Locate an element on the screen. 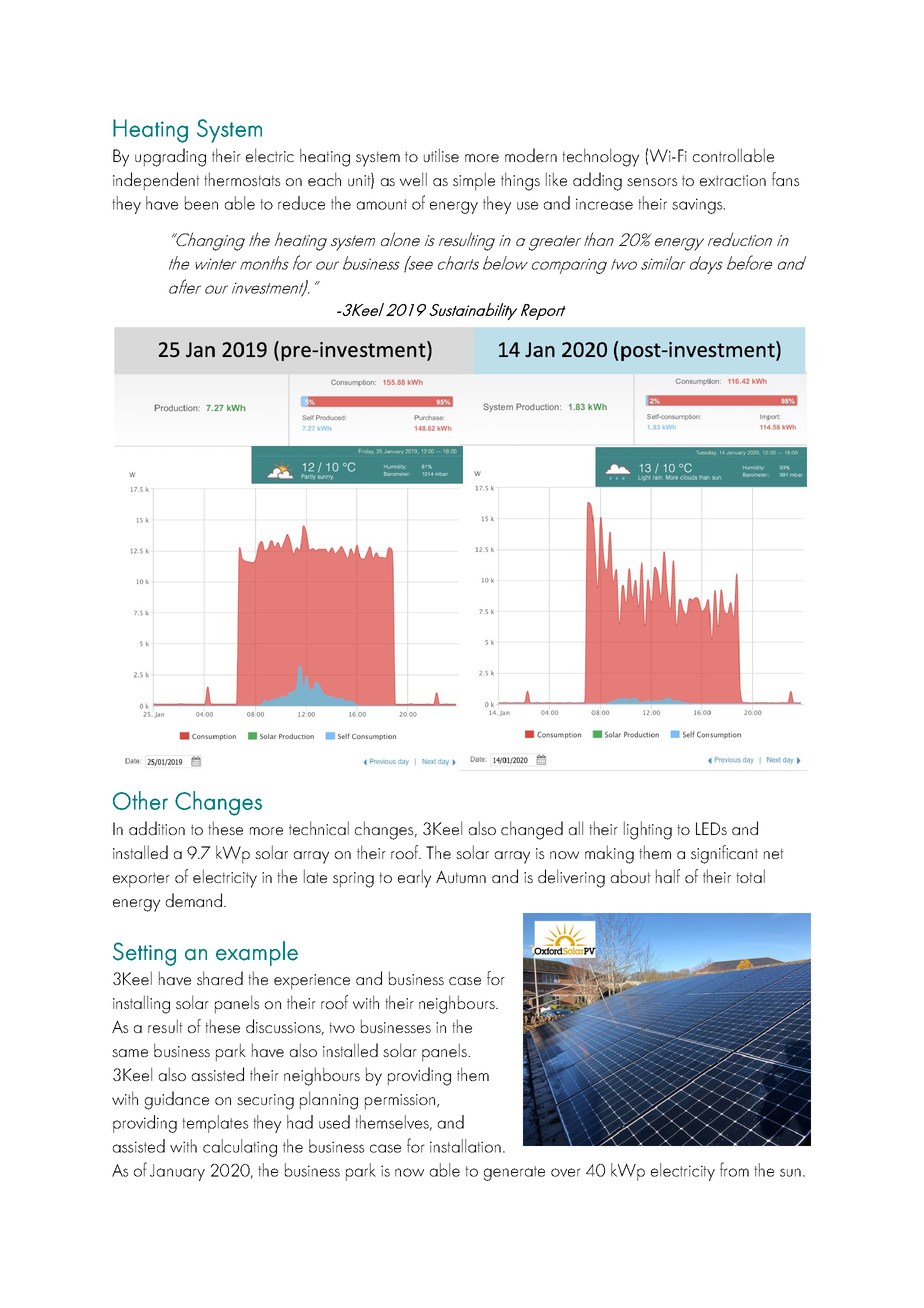  installation is located at coordinates (465, 1146).
